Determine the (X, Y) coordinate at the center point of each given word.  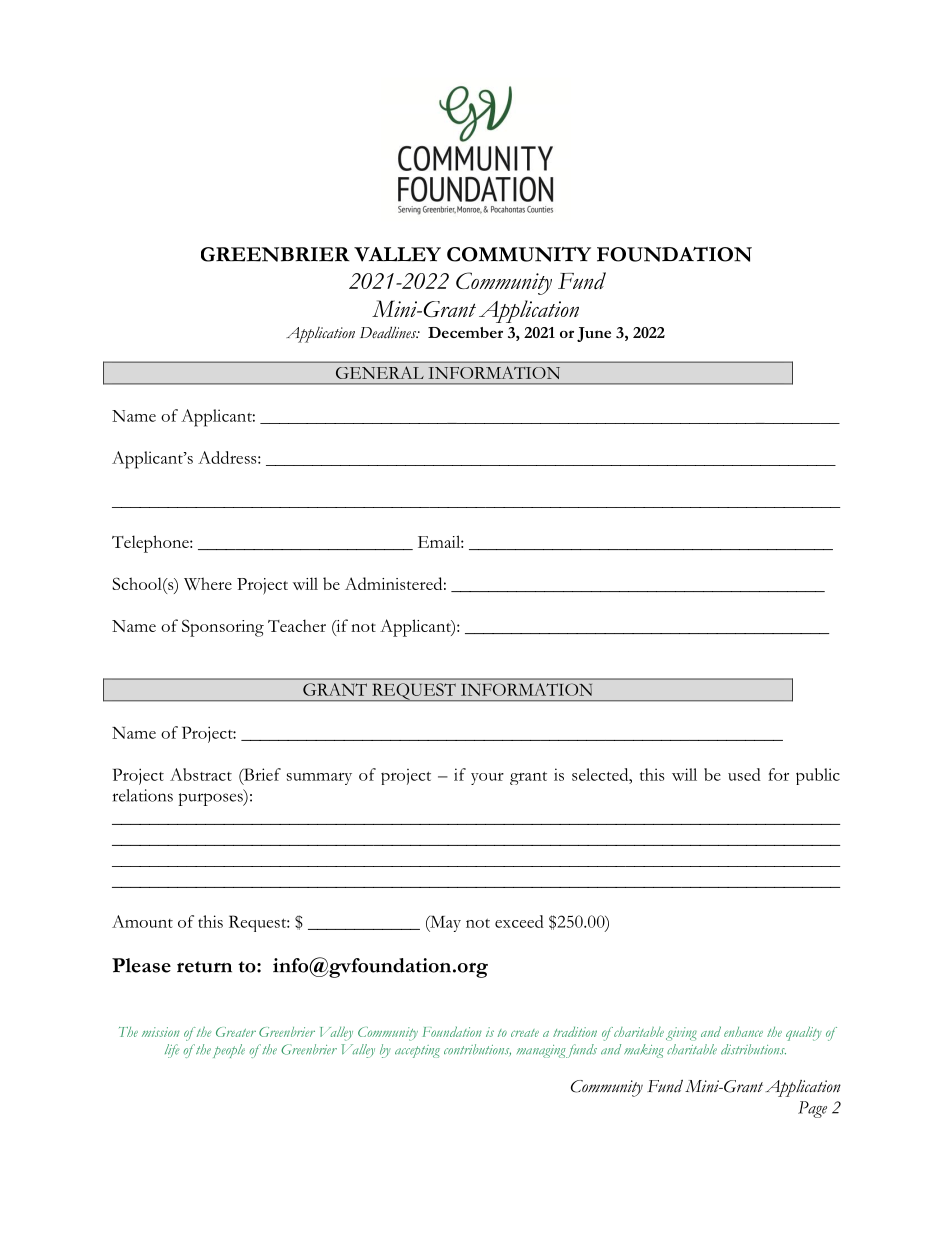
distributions (753, 1049)
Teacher (297, 625)
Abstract (201, 774)
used (744, 774)
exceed (519, 921)
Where (208, 583)
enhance (743, 1032)
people (229, 1051)
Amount (142, 921)
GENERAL (379, 373)
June (594, 334)
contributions (477, 1049)
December (465, 332)
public (818, 776)
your (487, 779)
